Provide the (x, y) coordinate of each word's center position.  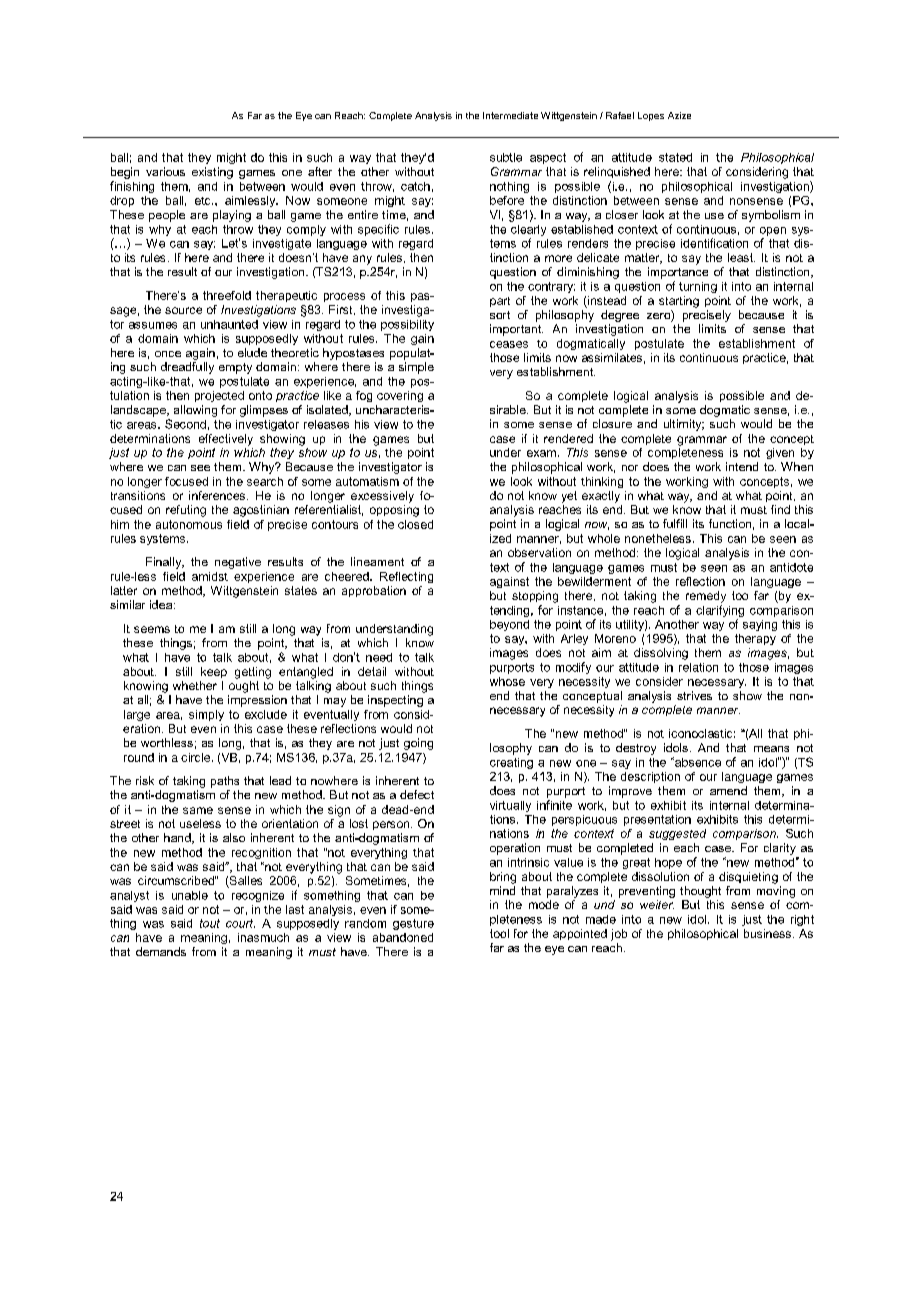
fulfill (675, 523)
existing (212, 173)
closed (415, 524)
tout (210, 923)
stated (675, 157)
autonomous (189, 524)
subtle (506, 157)
